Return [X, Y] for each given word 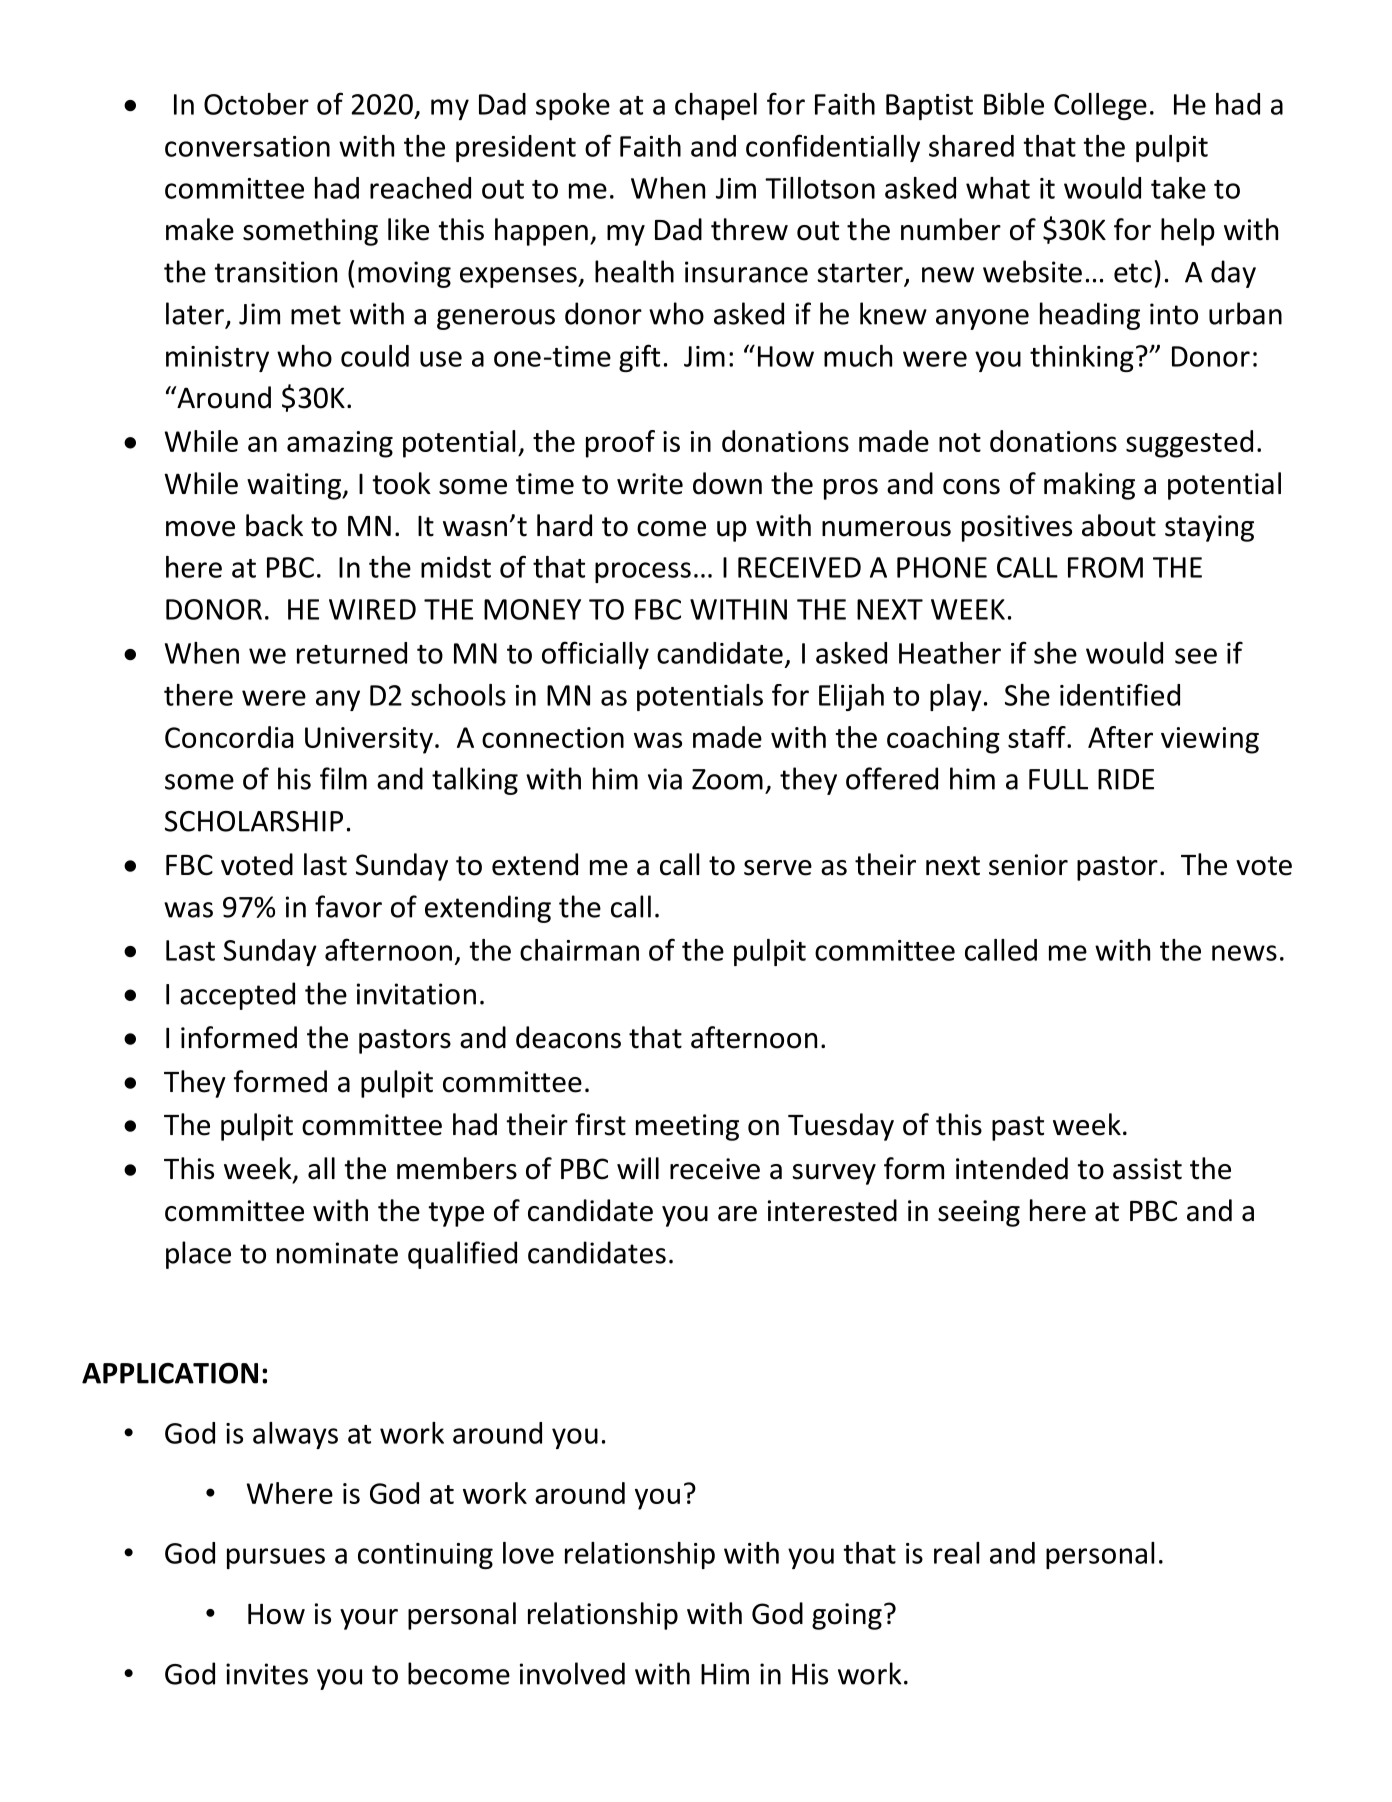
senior [1028, 865]
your [369, 1619]
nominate [337, 1253]
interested [832, 1210]
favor [348, 906]
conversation [247, 146]
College [1100, 106]
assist [1147, 1169]
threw [749, 229]
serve [778, 868]
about [1119, 525]
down [727, 483]
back [274, 525]
